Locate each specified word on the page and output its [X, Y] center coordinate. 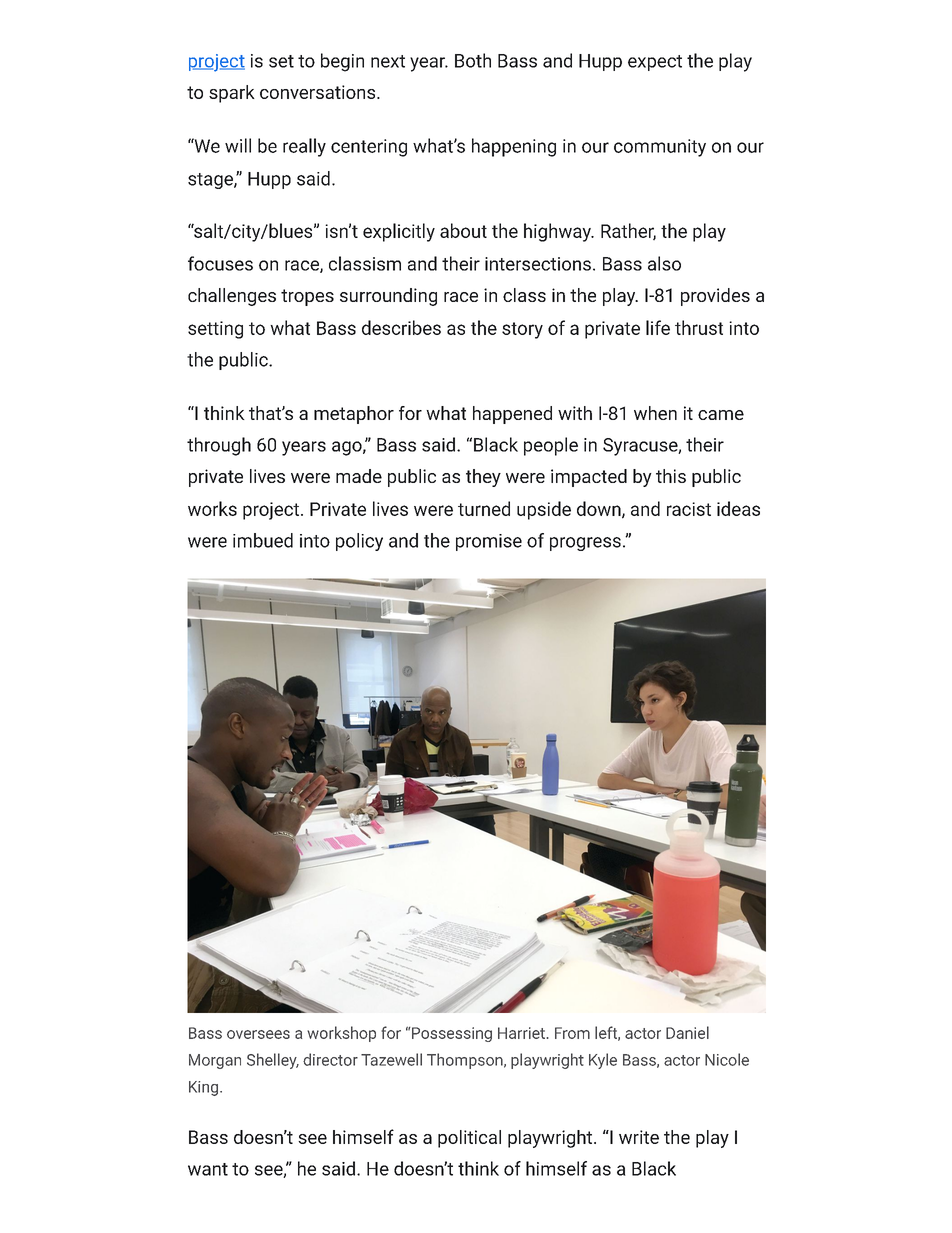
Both [473, 60]
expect [655, 63]
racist [689, 509]
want [208, 1169]
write [639, 1137]
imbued [263, 540]
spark [232, 94]
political [469, 1139]
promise [489, 542]
